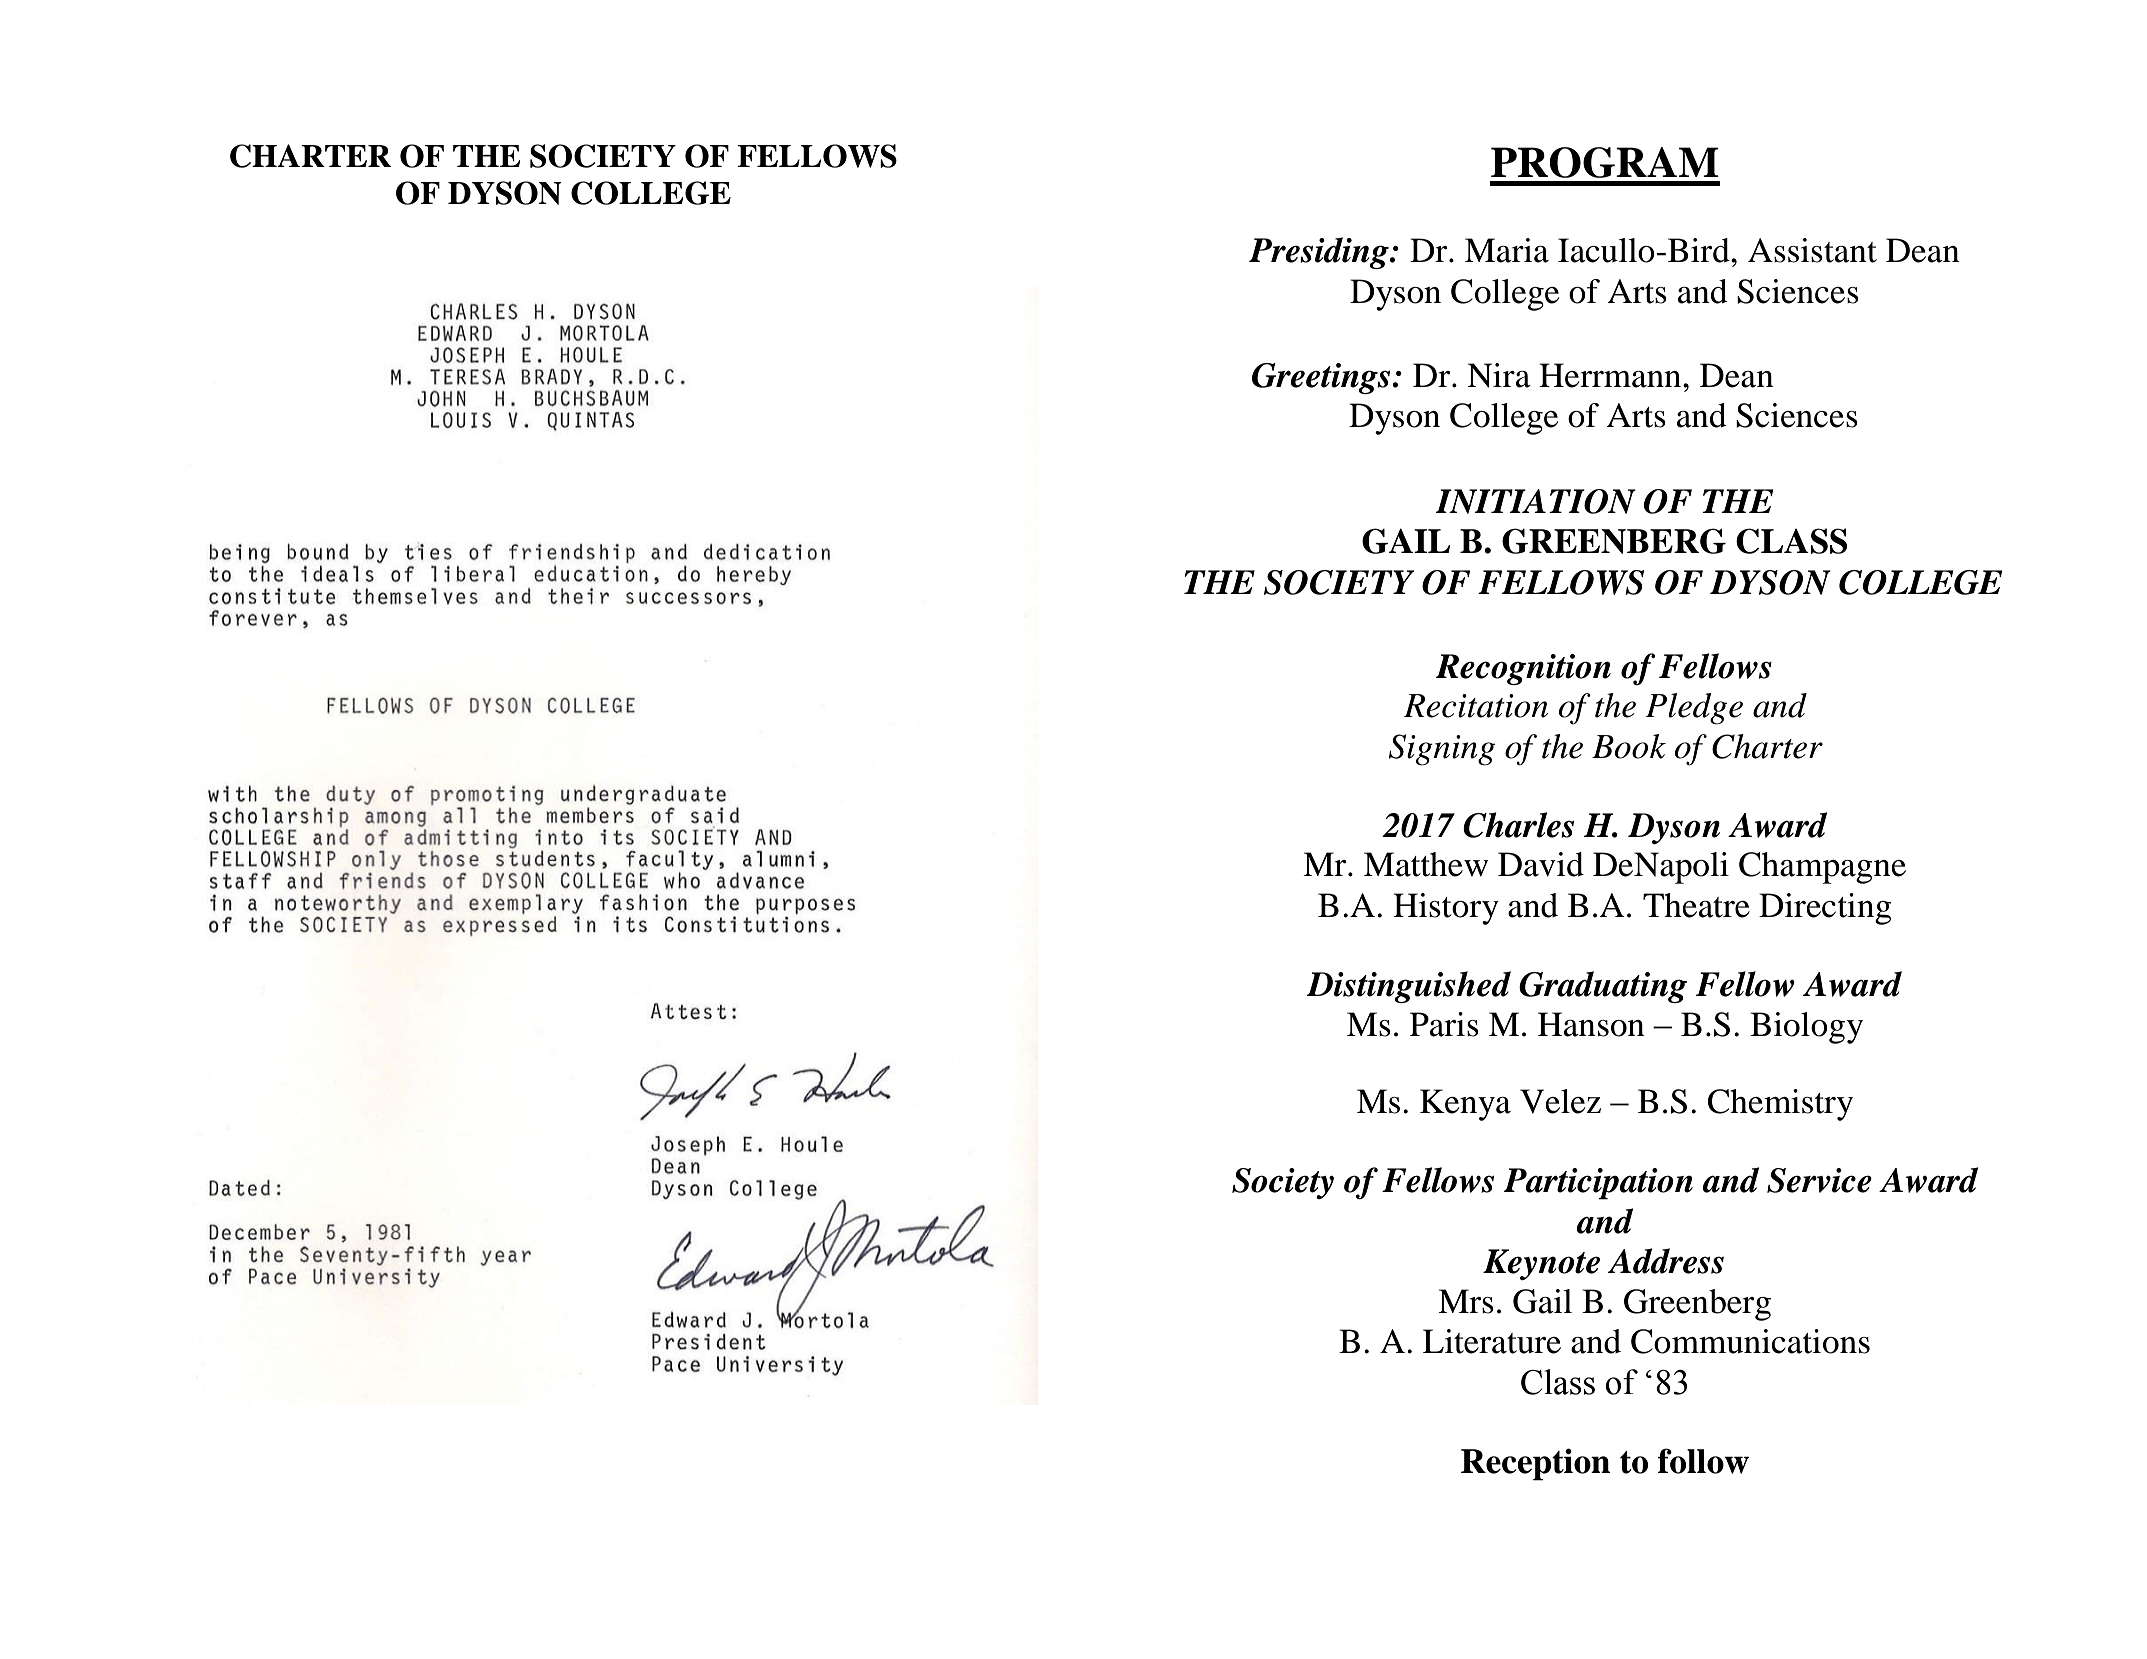  What do you see at coordinates (1822, 868) in the page?
I see `Champagne` at bounding box center [1822, 868].
